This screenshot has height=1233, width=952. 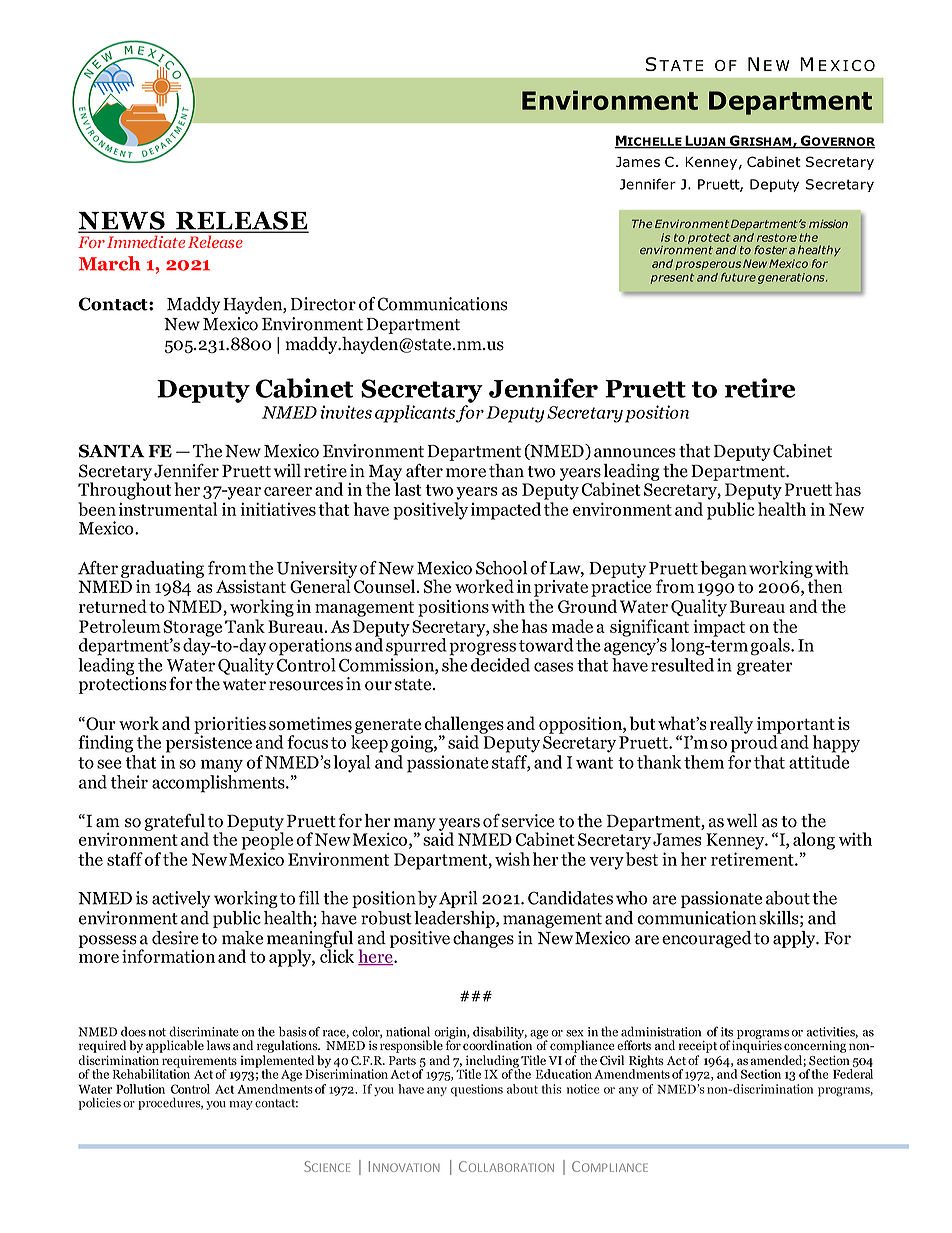 I want to click on Director, so click(x=323, y=304).
